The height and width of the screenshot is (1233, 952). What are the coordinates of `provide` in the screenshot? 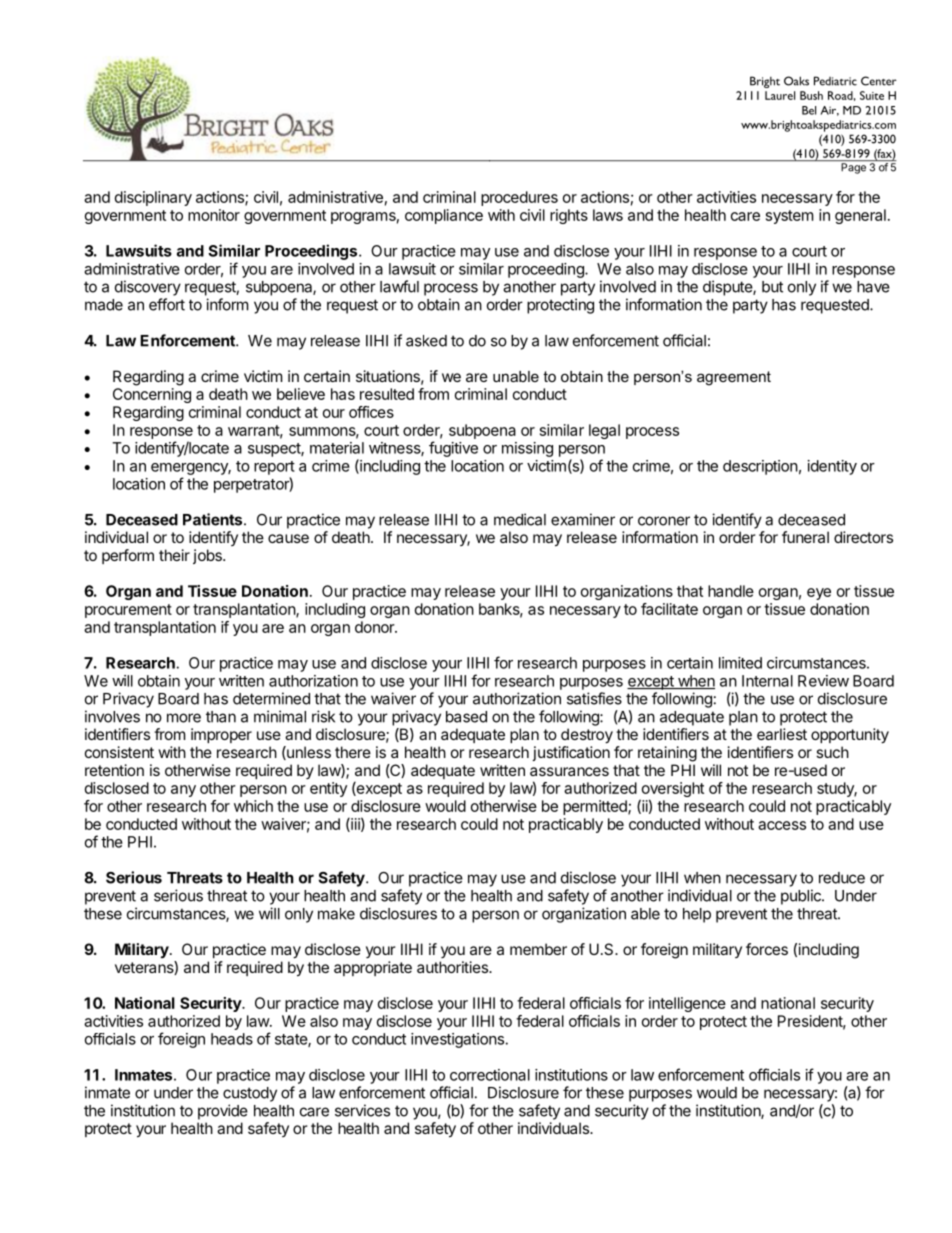 It's located at (223, 1112).
